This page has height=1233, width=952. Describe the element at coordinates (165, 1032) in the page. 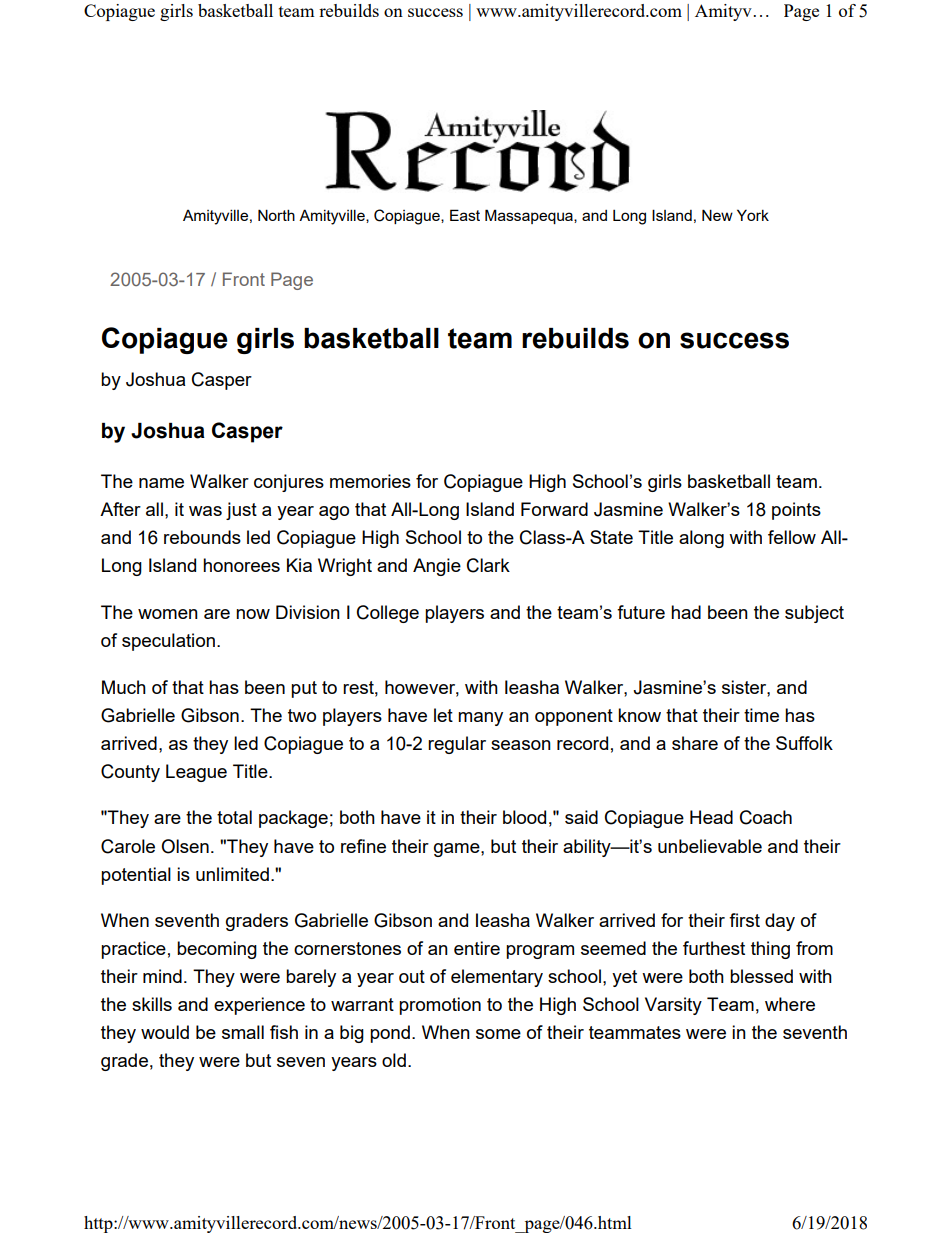

I see `would` at that location.
